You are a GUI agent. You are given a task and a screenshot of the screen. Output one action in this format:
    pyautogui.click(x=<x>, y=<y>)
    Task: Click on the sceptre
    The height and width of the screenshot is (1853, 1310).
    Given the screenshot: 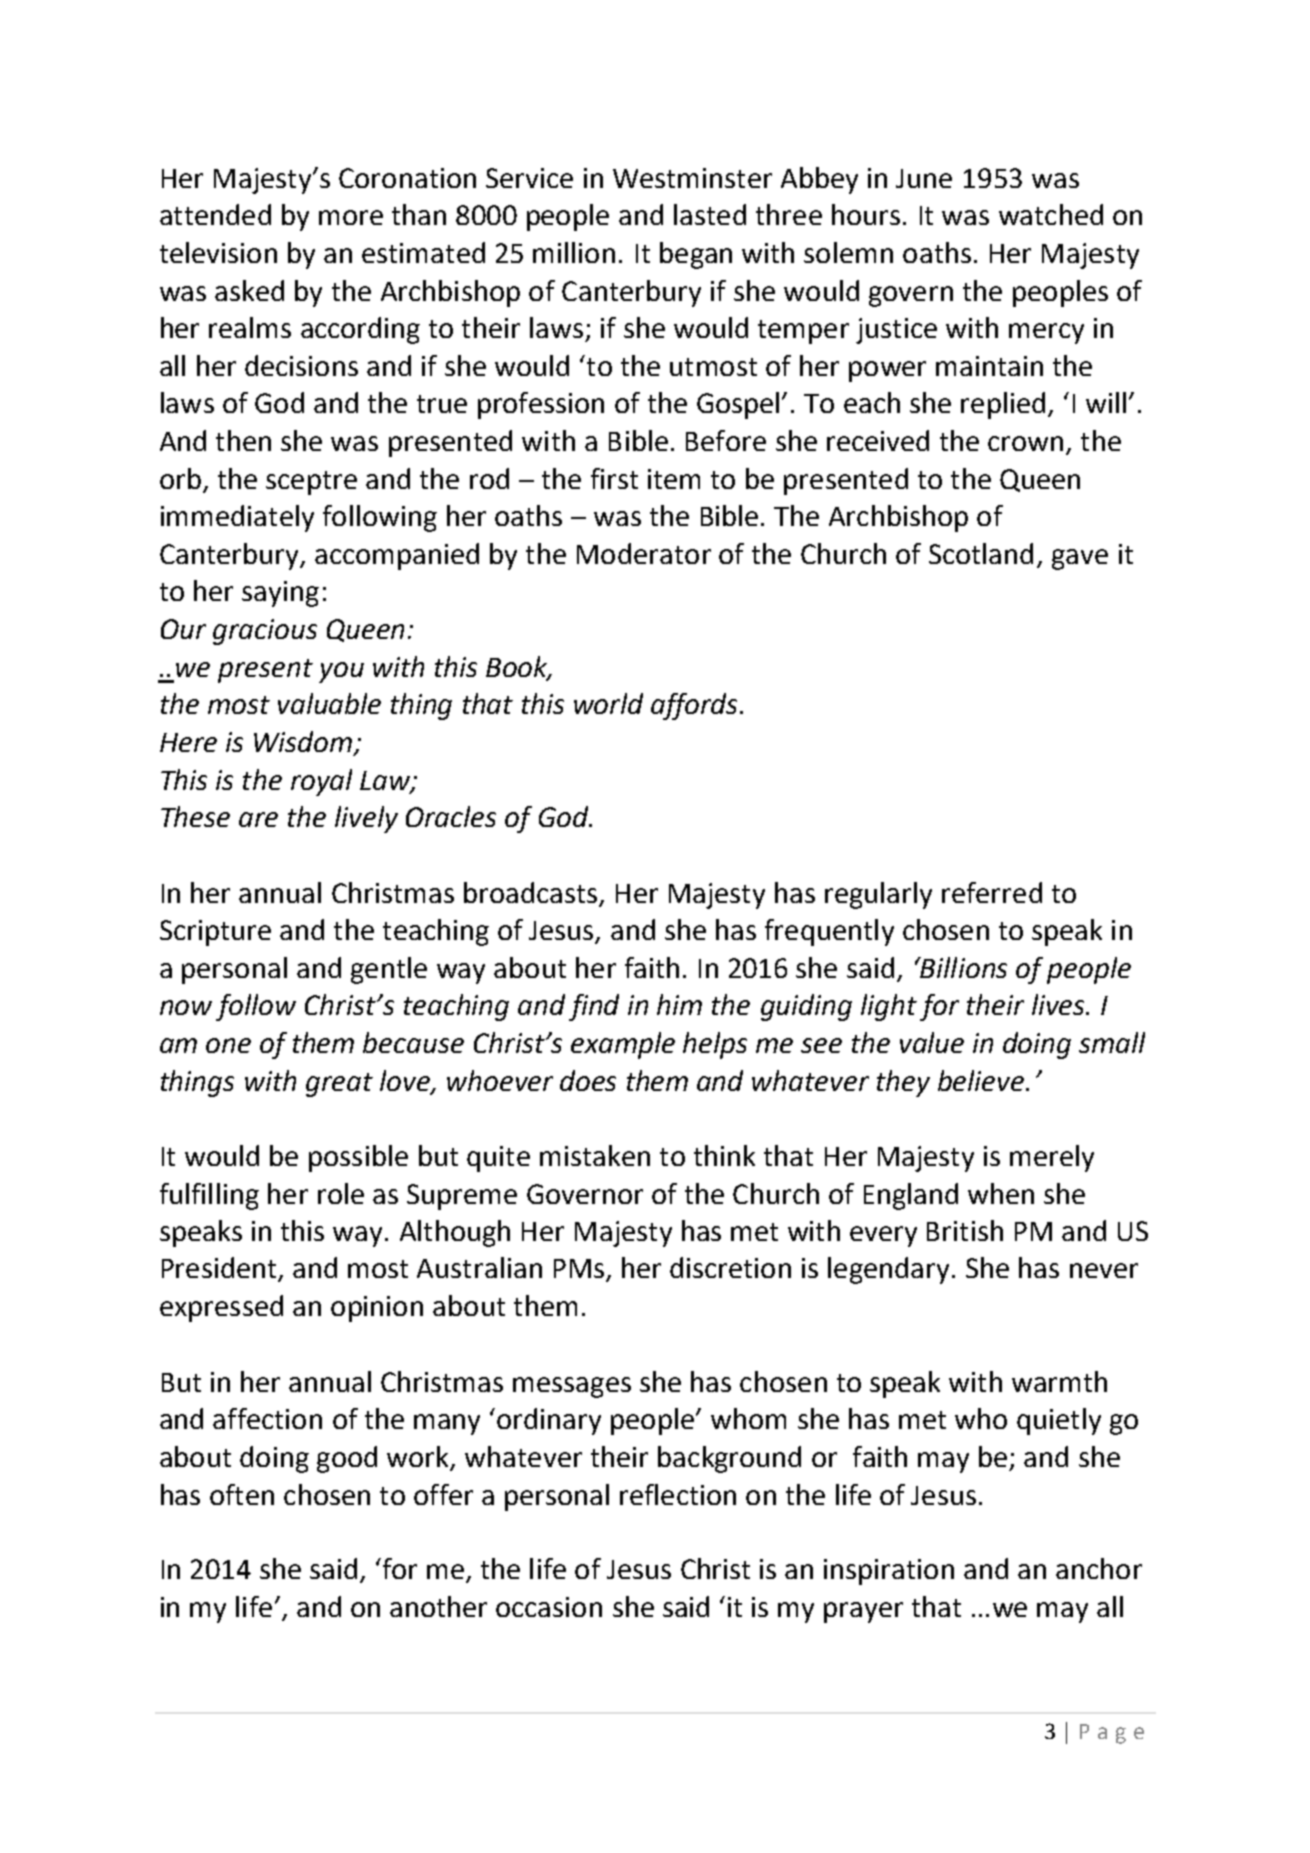 What is the action you would take?
    pyautogui.click(x=311, y=483)
